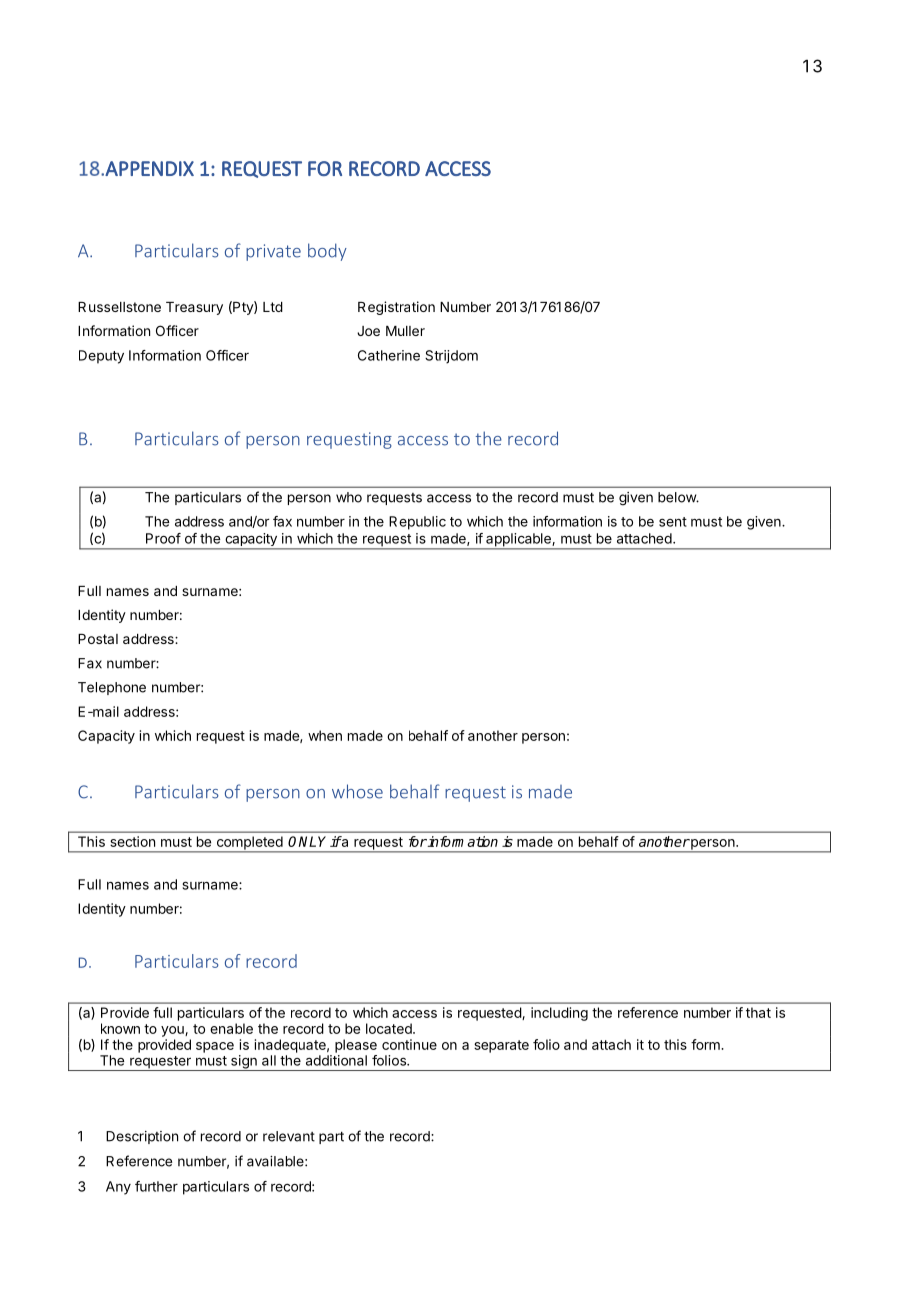 This screenshot has height=1308, width=924. I want to click on Telephone, so click(112, 688).
